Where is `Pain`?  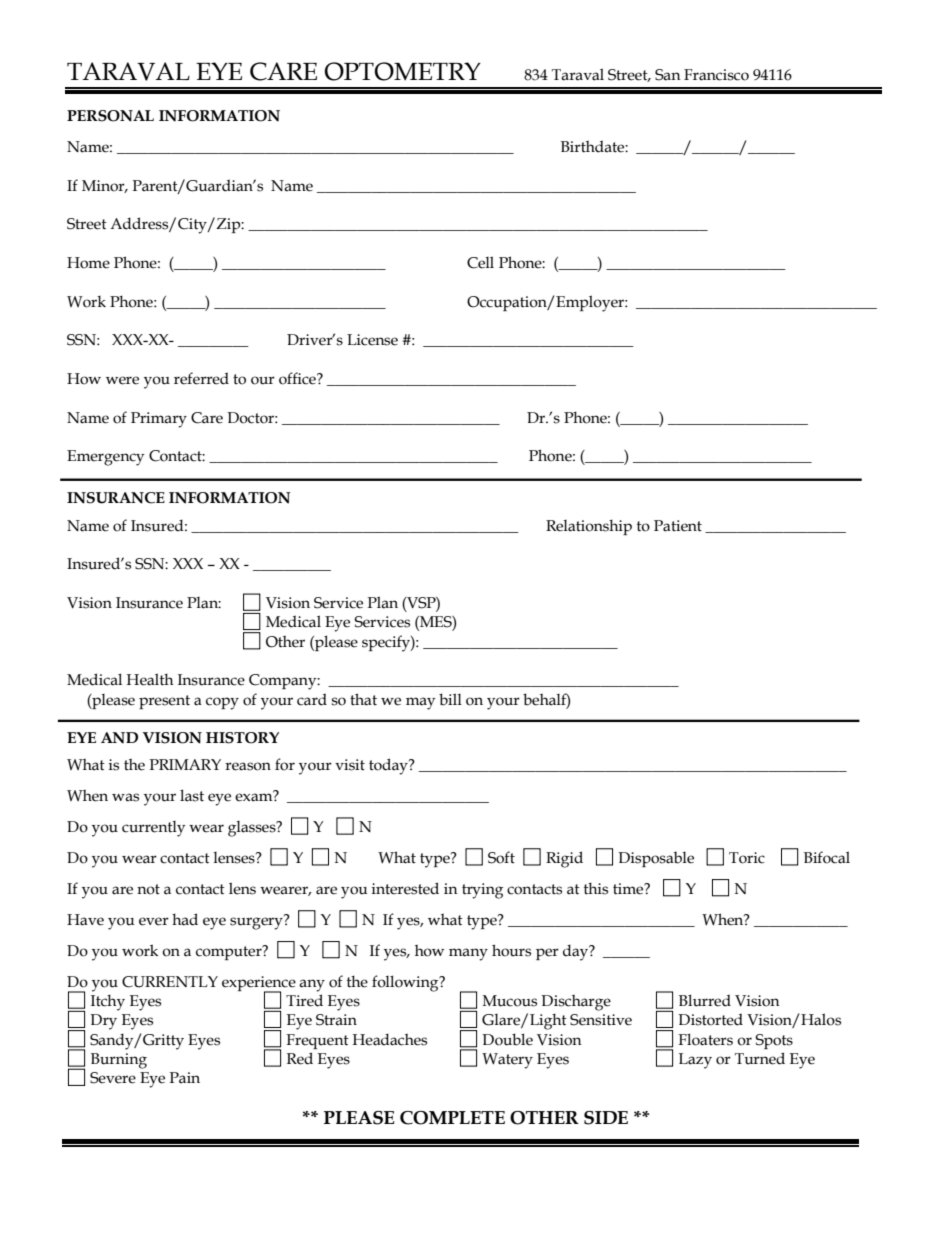
Pain is located at coordinates (185, 1078).
